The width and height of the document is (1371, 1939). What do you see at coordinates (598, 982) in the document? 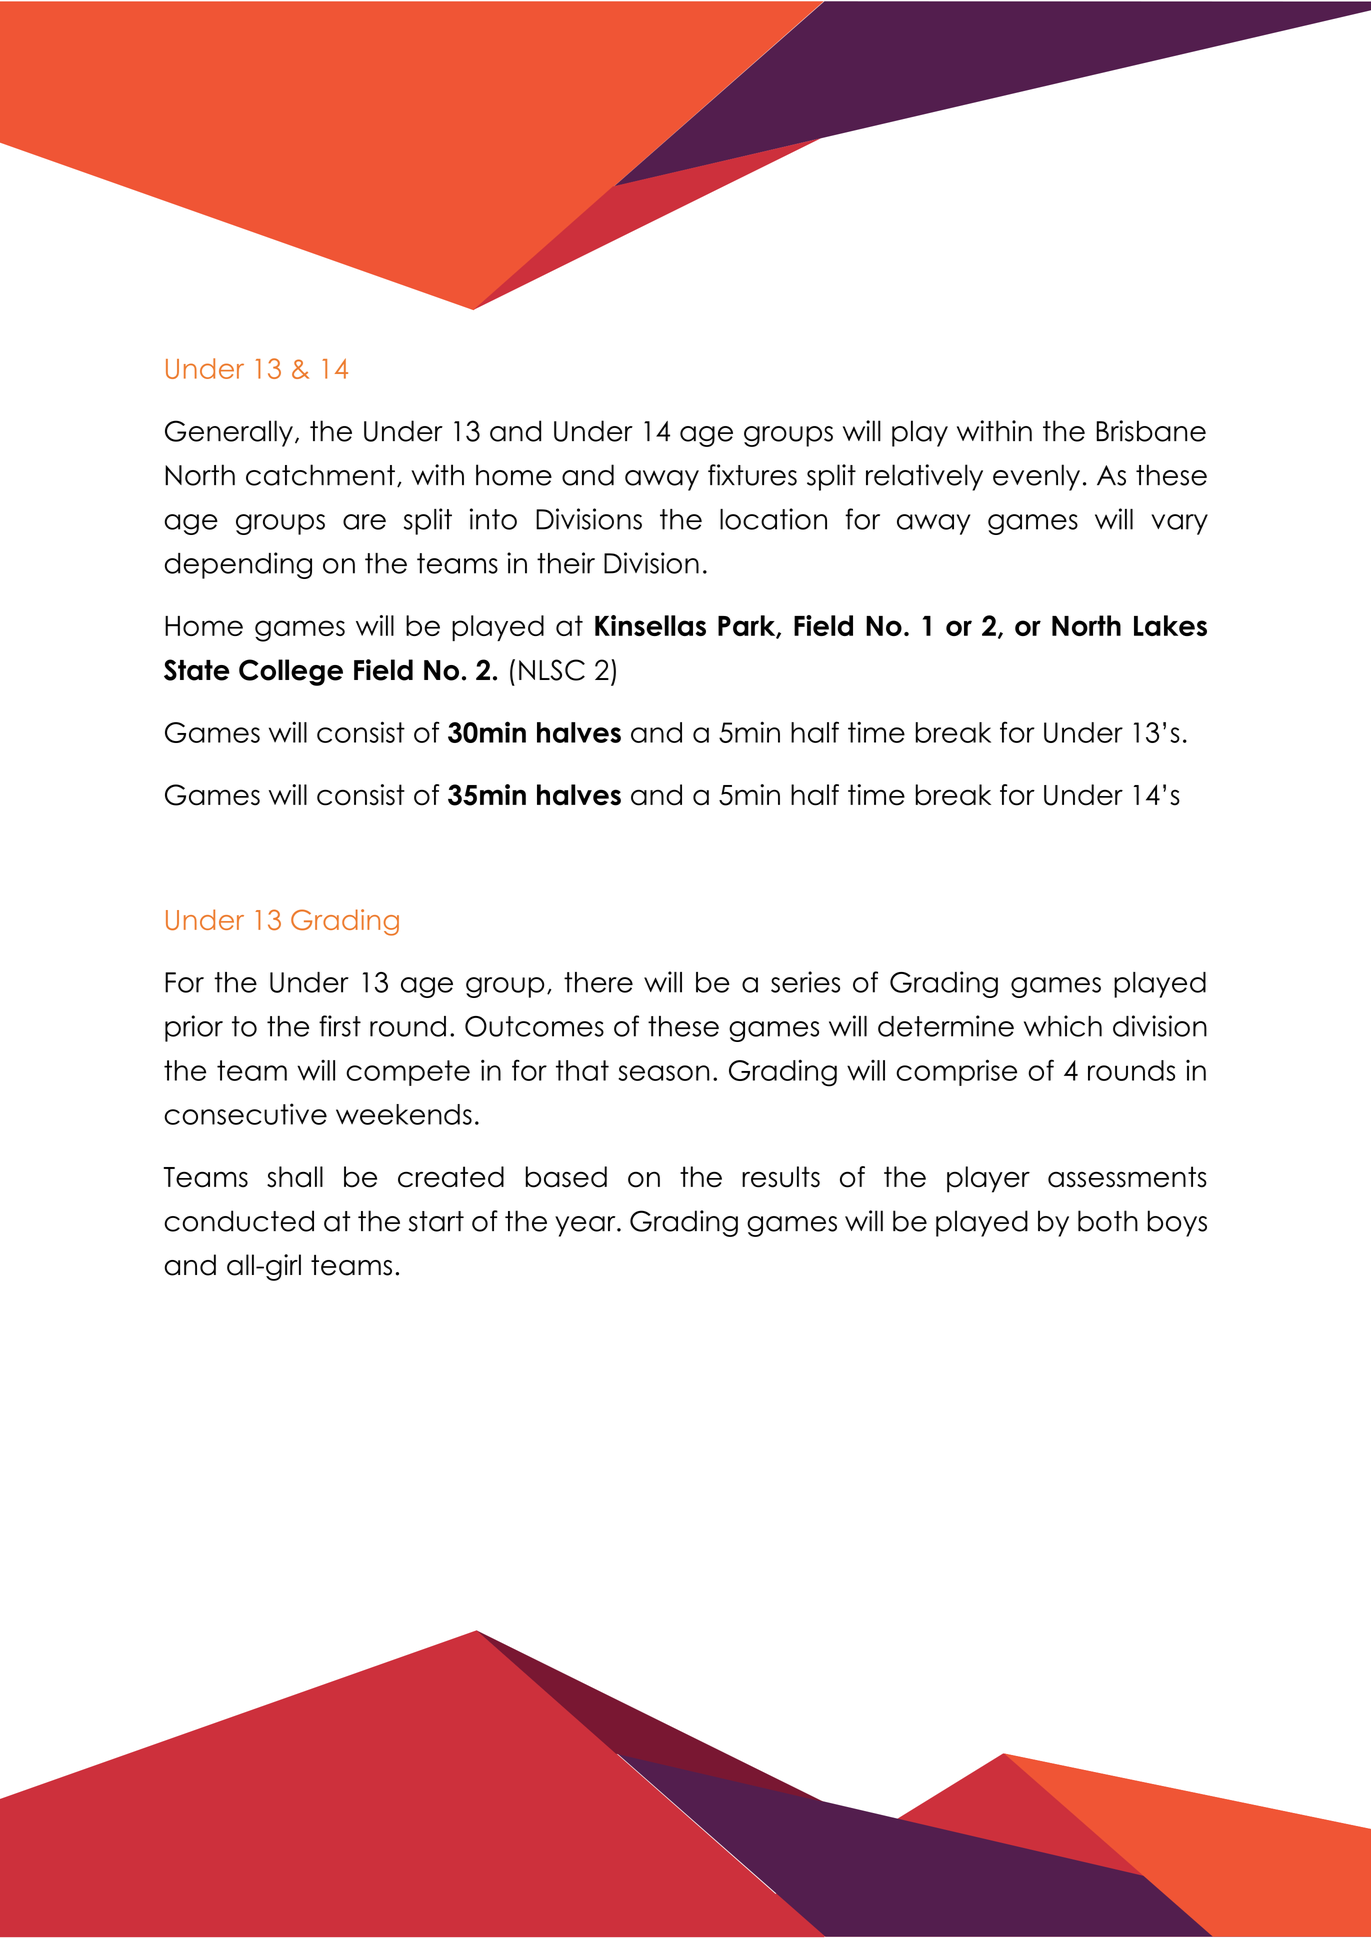
I see `there` at bounding box center [598, 982].
